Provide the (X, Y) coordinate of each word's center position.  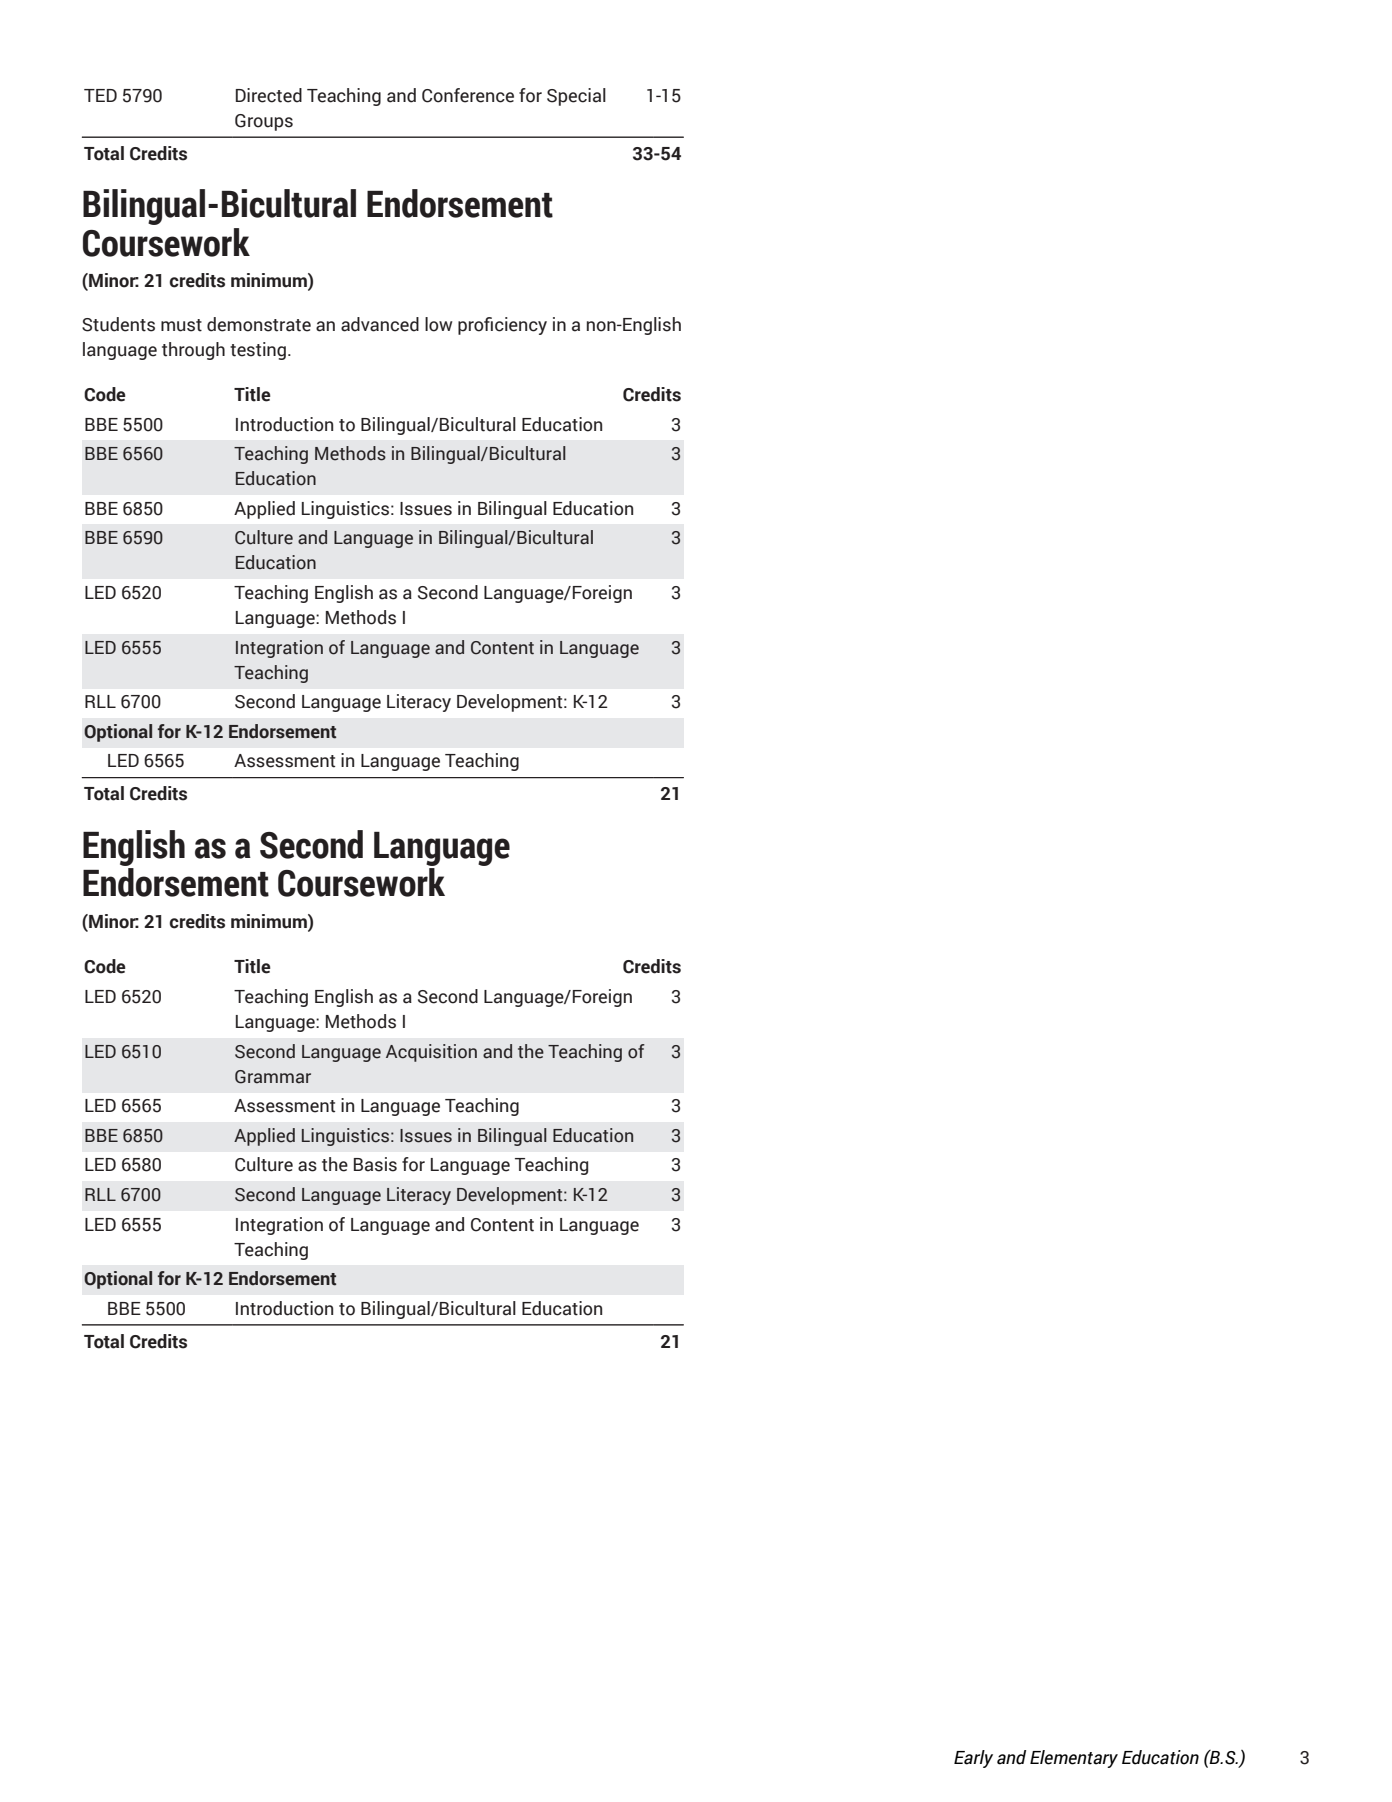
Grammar (273, 1077)
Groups (264, 122)
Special (576, 97)
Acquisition (431, 1053)
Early (973, 1759)
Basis (375, 1164)
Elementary (1074, 1759)
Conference (468, 95)
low (438, 324)
